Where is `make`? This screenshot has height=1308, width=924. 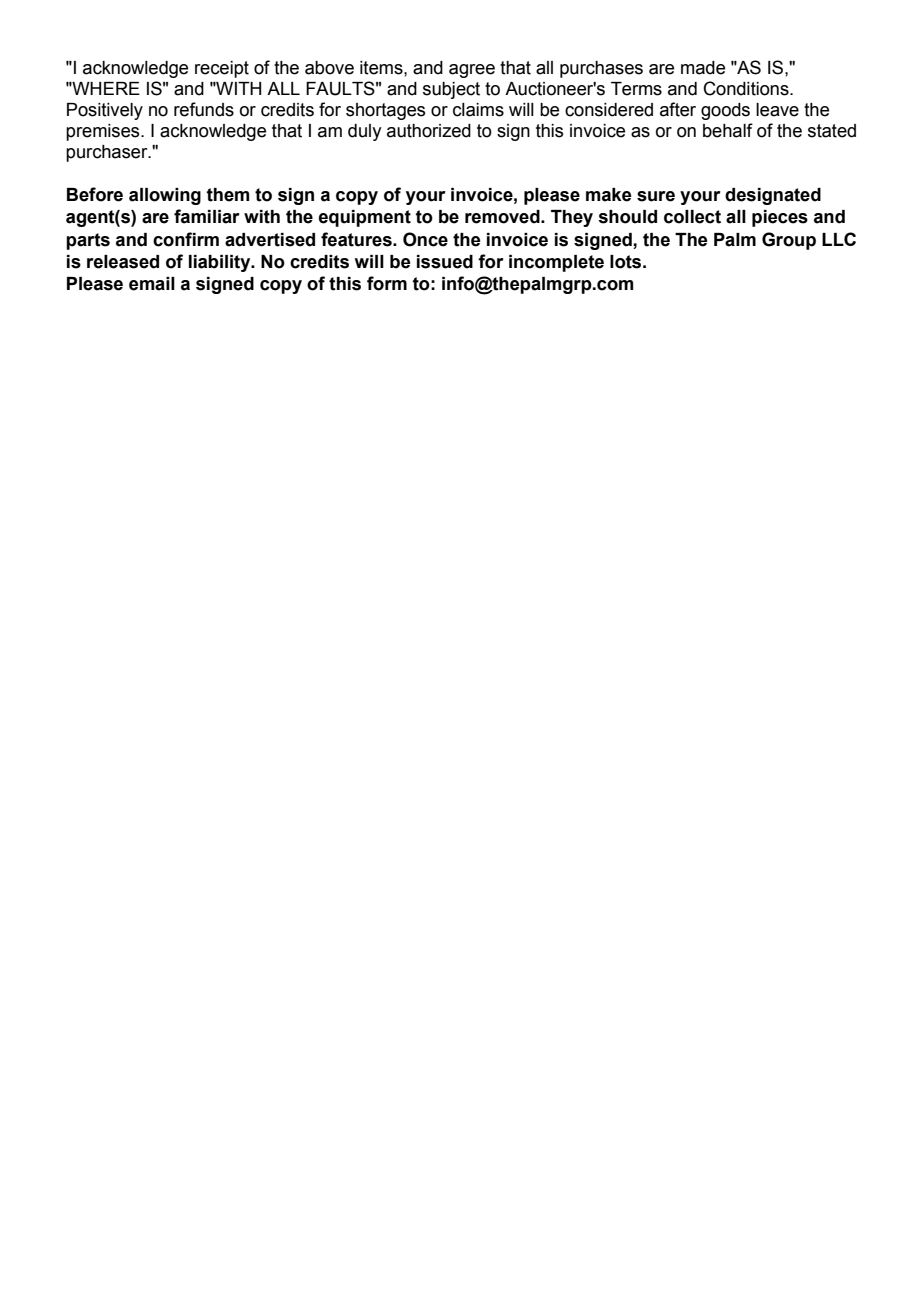 make is located at coordinates (609, 195).
